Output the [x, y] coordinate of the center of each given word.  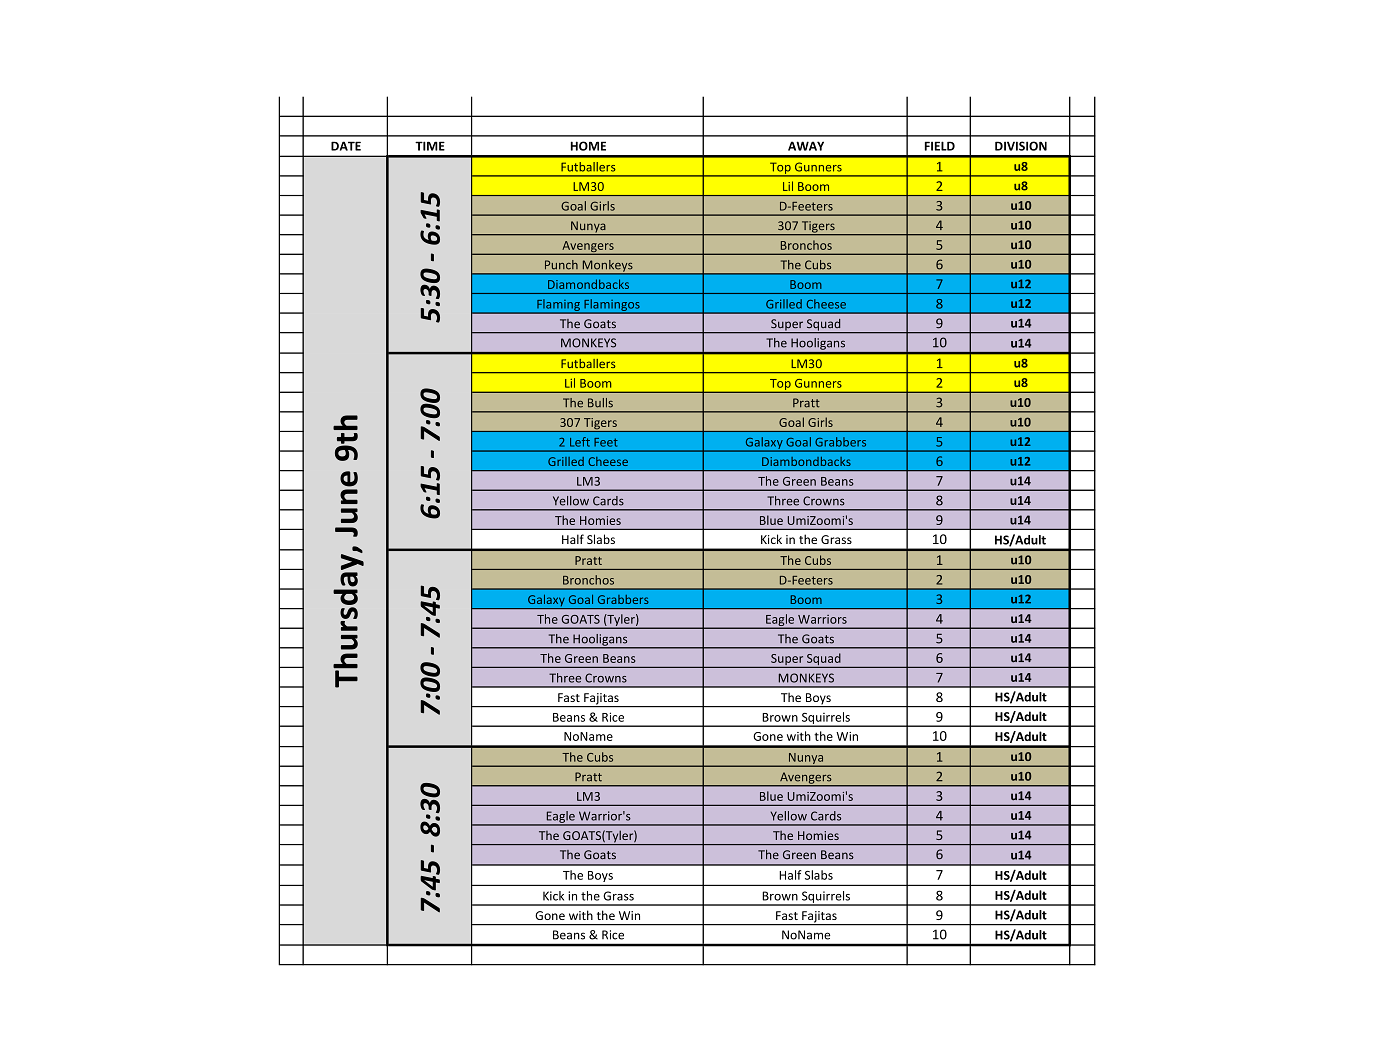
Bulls [600, 403]
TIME [430, 146]
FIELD [940, 146]
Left [580, 442]
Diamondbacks [588, 284]
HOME [588, 146]
